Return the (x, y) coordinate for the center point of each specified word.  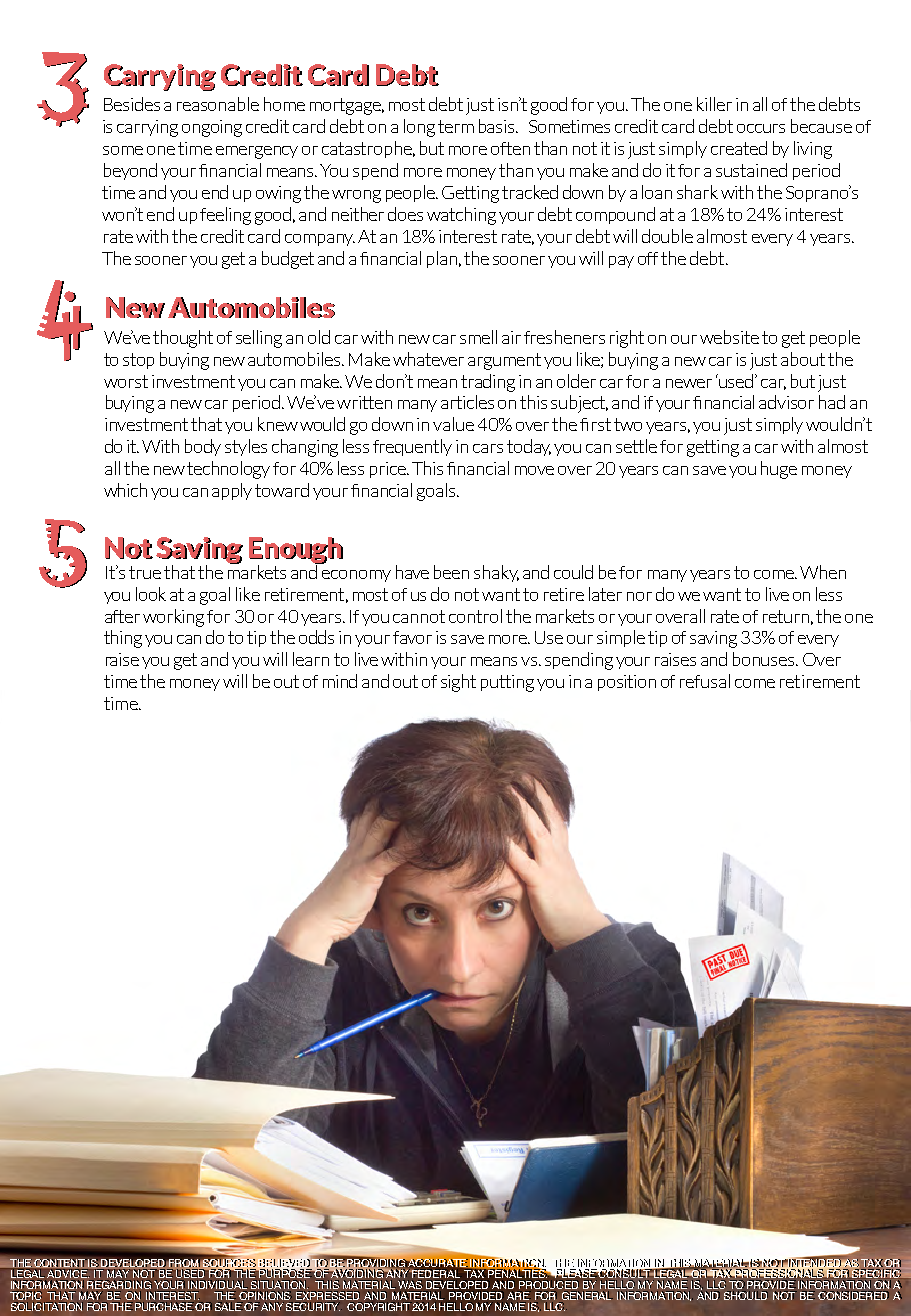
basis (498, 126)
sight (458, 683)
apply (232, 491)
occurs (761, 128)
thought (183, 339)
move (534, 470)
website (729, 337)
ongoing (212, 128)
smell (478, 337)
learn (311, 659)
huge (779, 470)
